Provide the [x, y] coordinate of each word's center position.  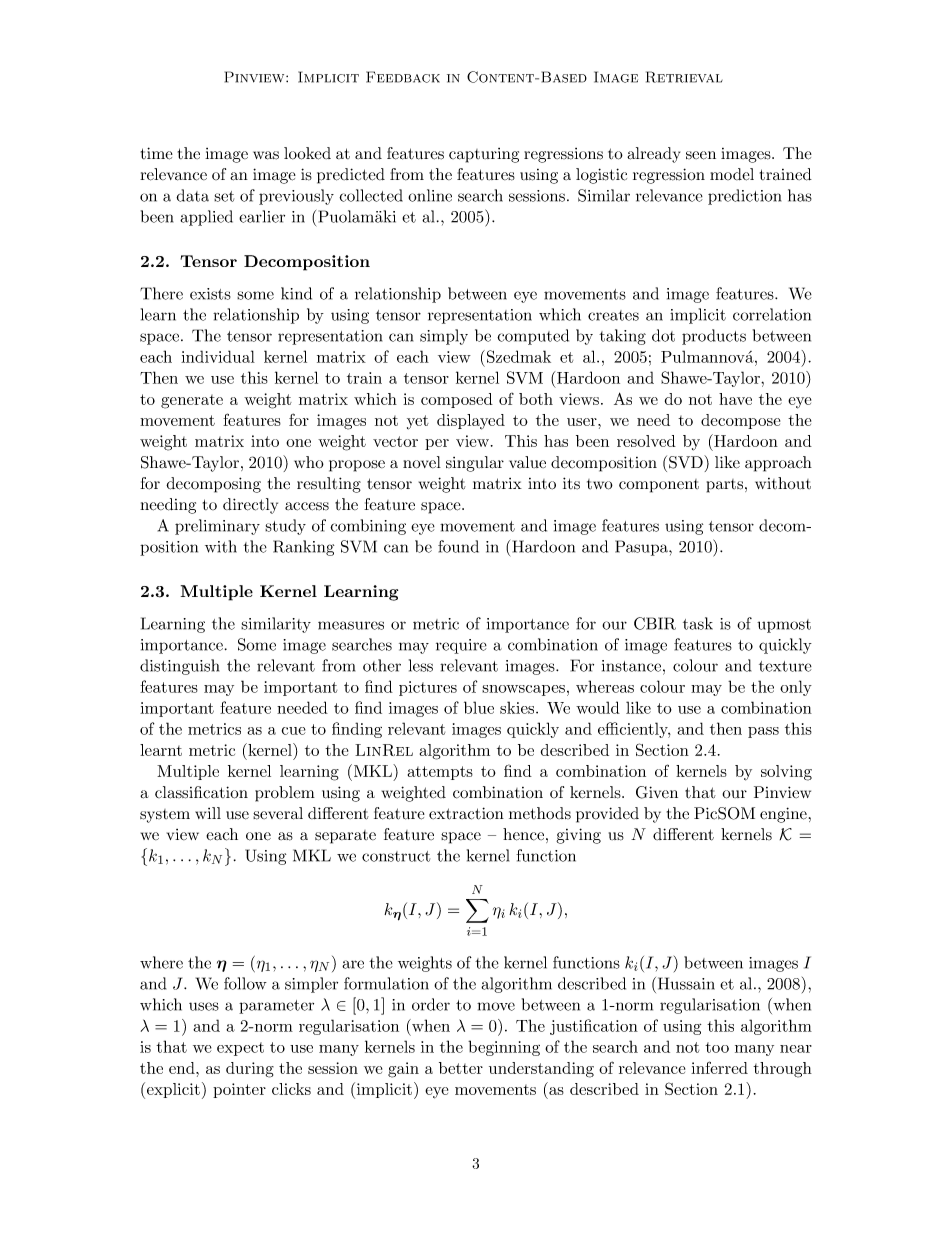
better [461, 1068]
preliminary [217, 527]
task [698, 623]
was [266, 155]
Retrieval [684, 77]
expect [240, 1049]
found [458, 546]
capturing [484, 155]
